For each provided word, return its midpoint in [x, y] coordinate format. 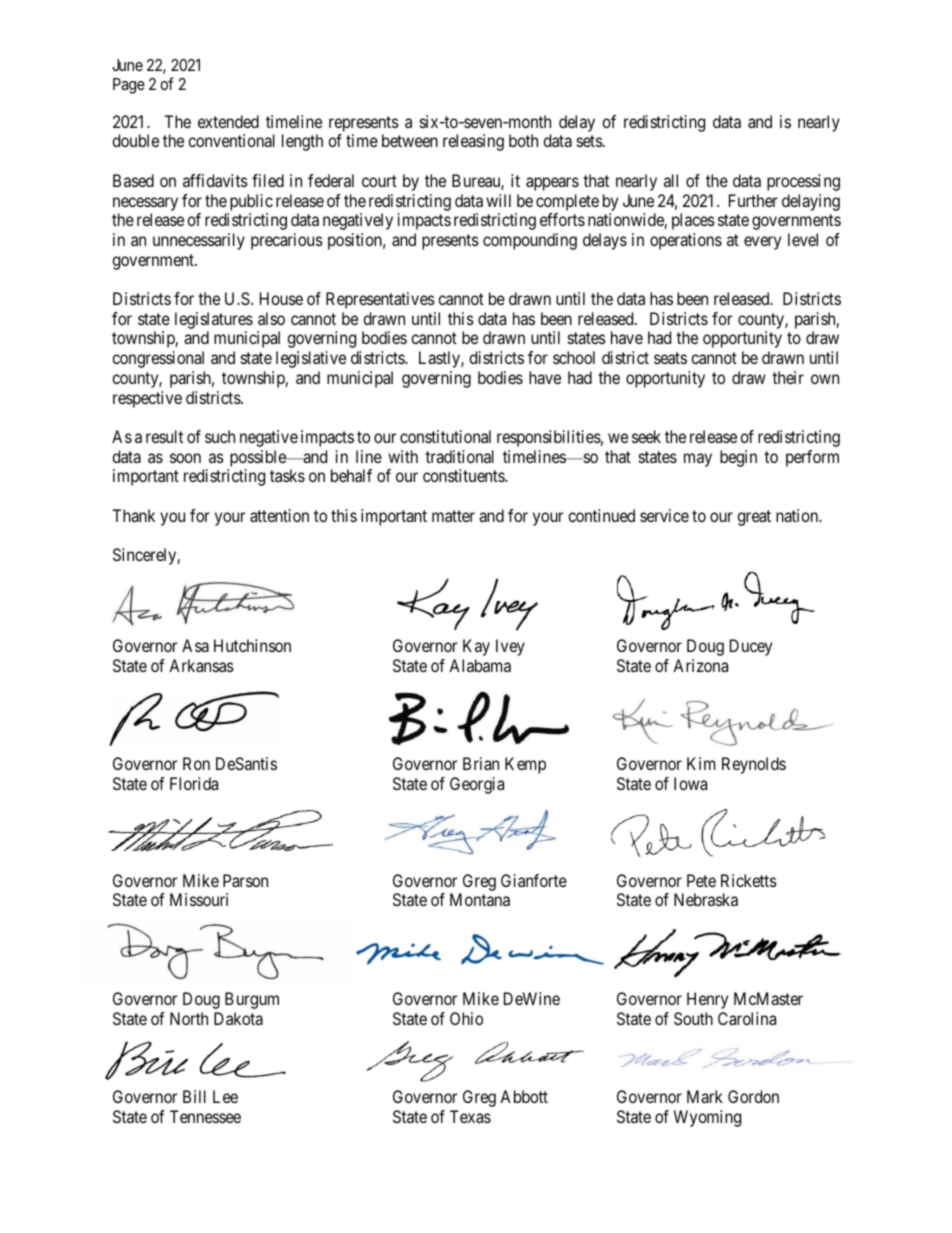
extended [228, 121]
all [671, 180]
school [574, 357]
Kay [476, 647]
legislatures [214, 320]
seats [670, 358]
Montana [480, 899]
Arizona [700, 665]
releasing [473, 142]
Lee [225, 1096]
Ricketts [749, 880]
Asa [195, 645]
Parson [245, 880]
